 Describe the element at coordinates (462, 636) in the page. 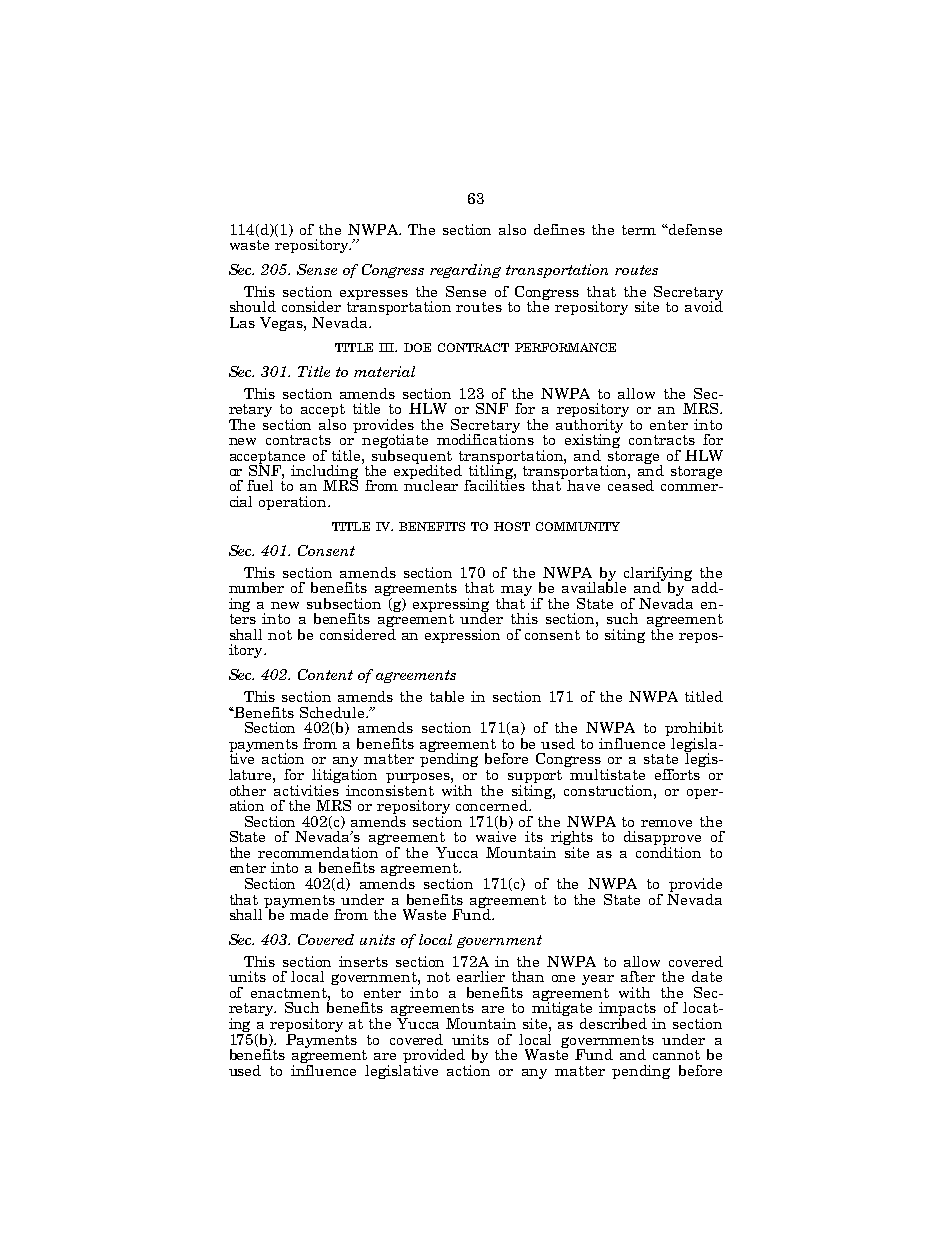

I see `expression` at that location.
